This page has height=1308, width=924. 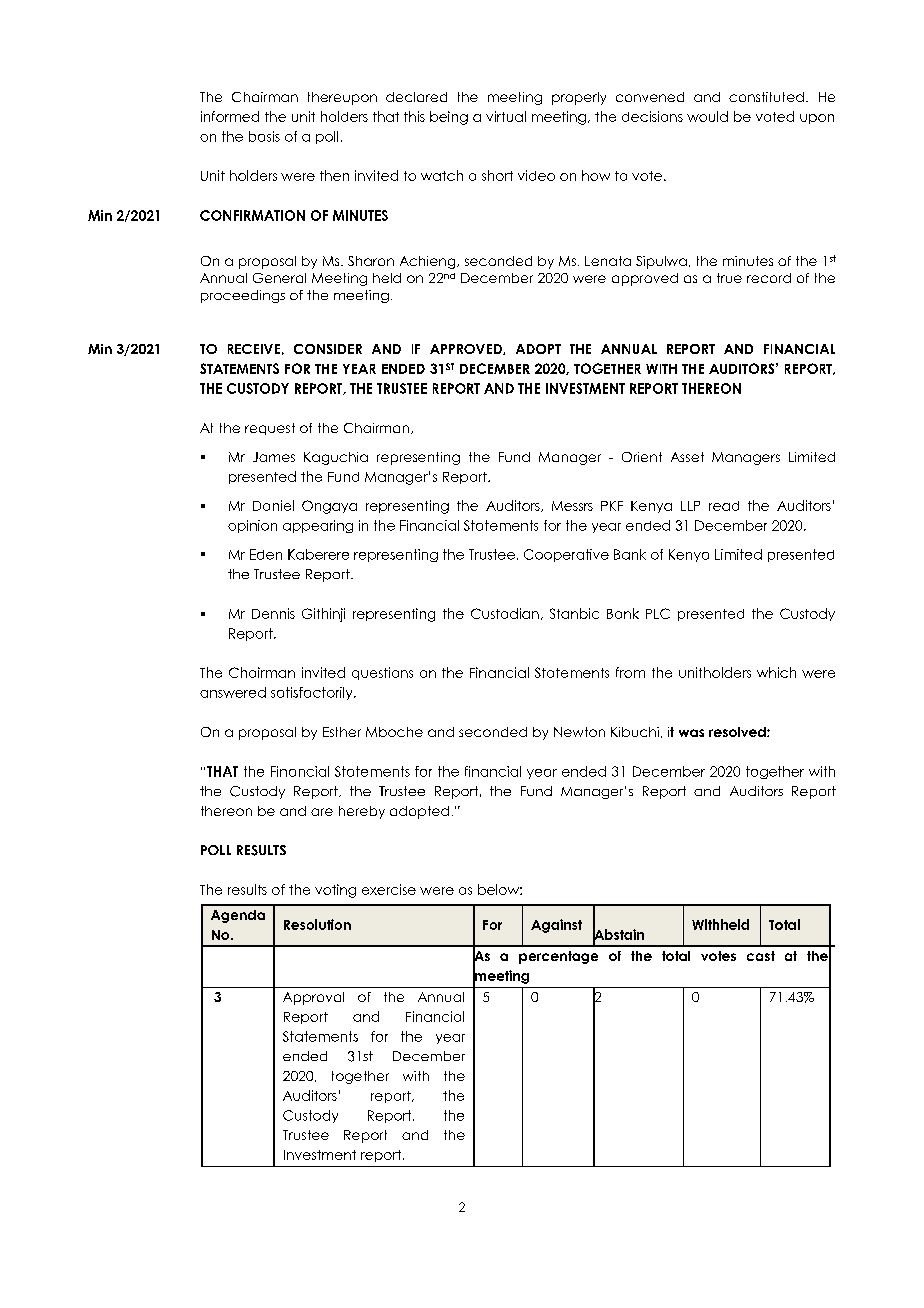 I want to click on Asset, so click(x=687, y=457).
